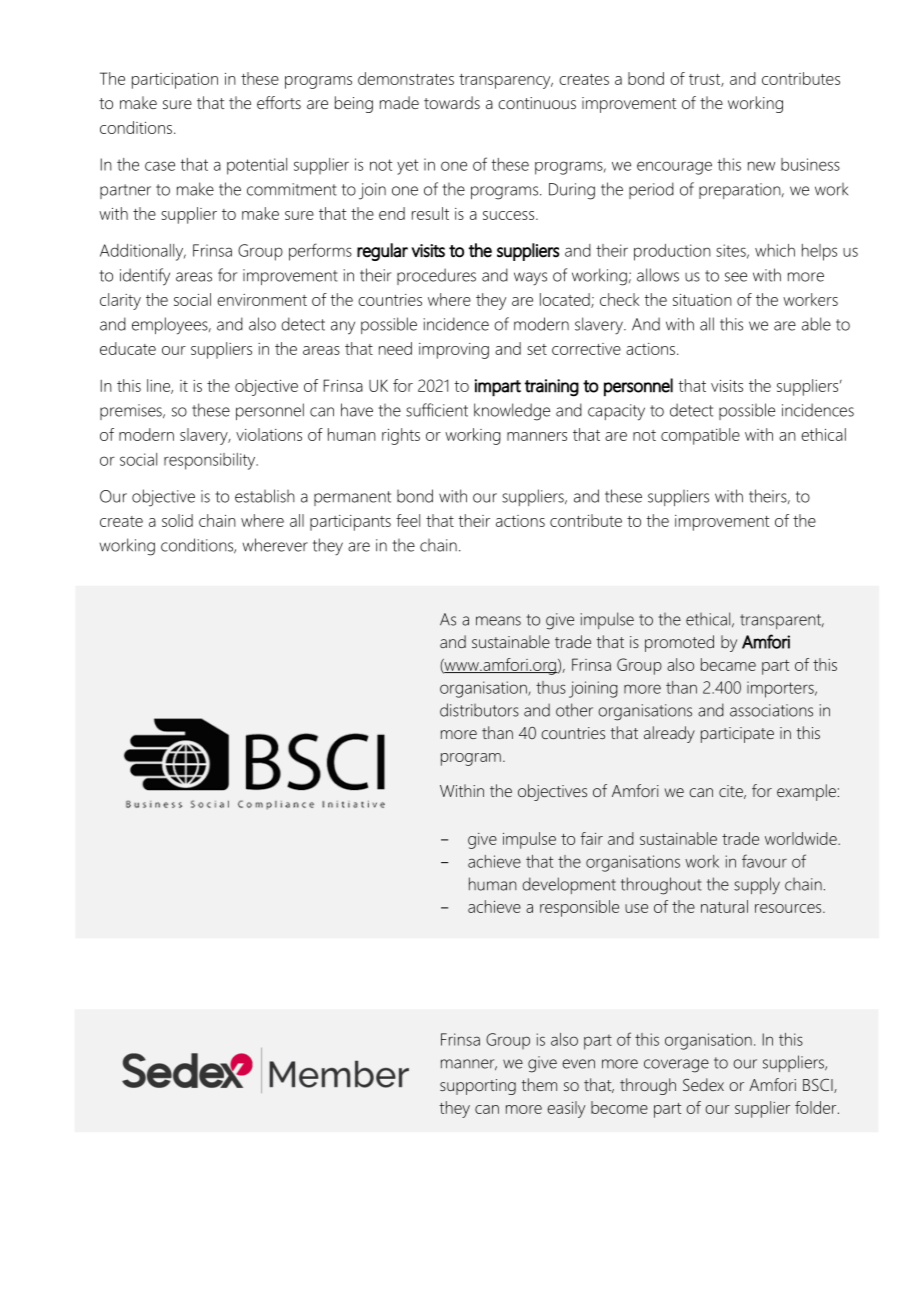  Describe the element at coordinates (452, 102) in the image. I see `towards` at that location.
